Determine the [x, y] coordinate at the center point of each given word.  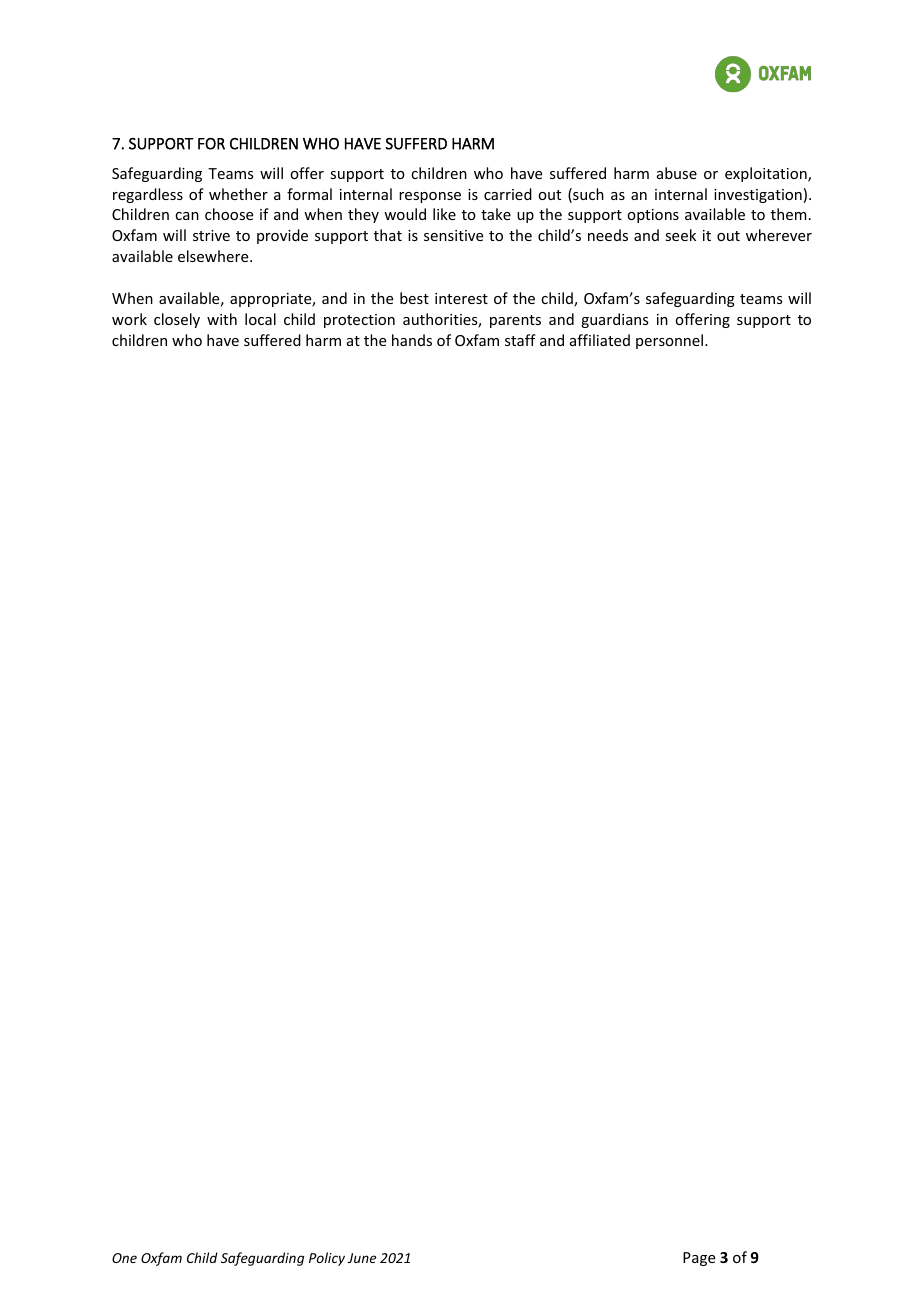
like [444, 214]
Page [699, 1259]
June [361, 1258]
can [187, 216]
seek [680, 235]
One [124, 1258]
